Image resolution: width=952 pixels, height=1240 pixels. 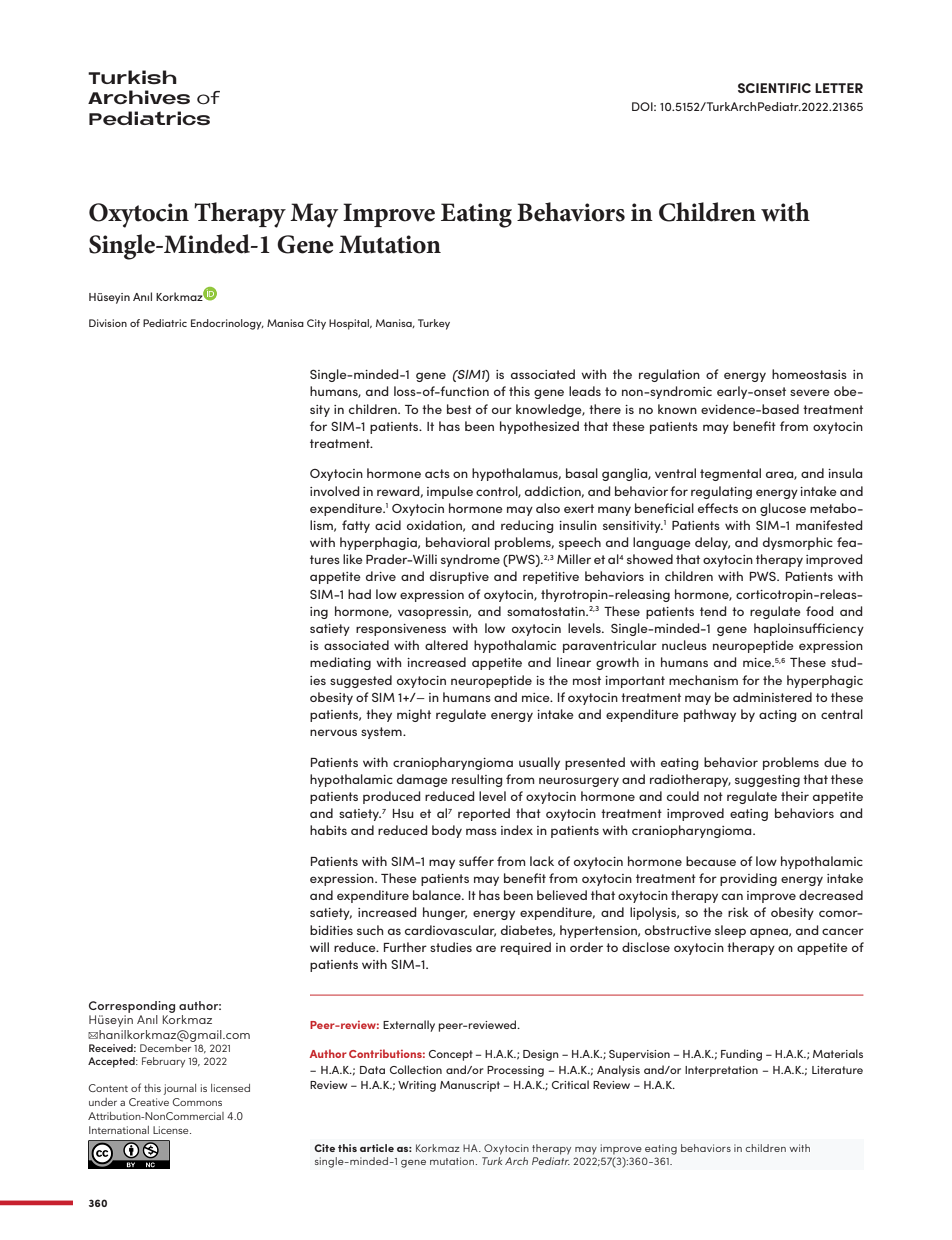 What do you see at coordinates (713, 611) in the image?
I see `tend` at bounding box center [713, 611].
